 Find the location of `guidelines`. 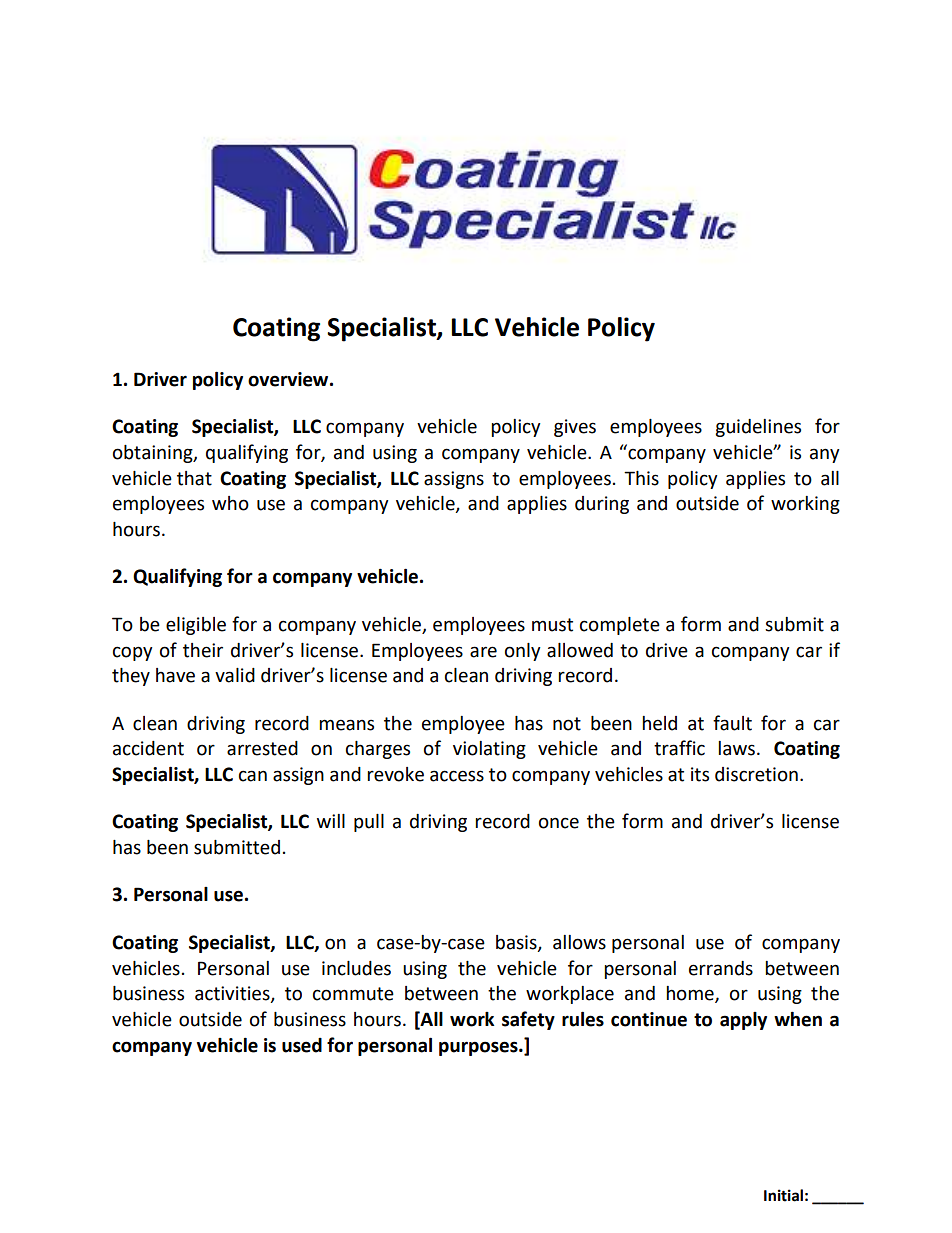

guidelines is located at coordinates (758, 428).
